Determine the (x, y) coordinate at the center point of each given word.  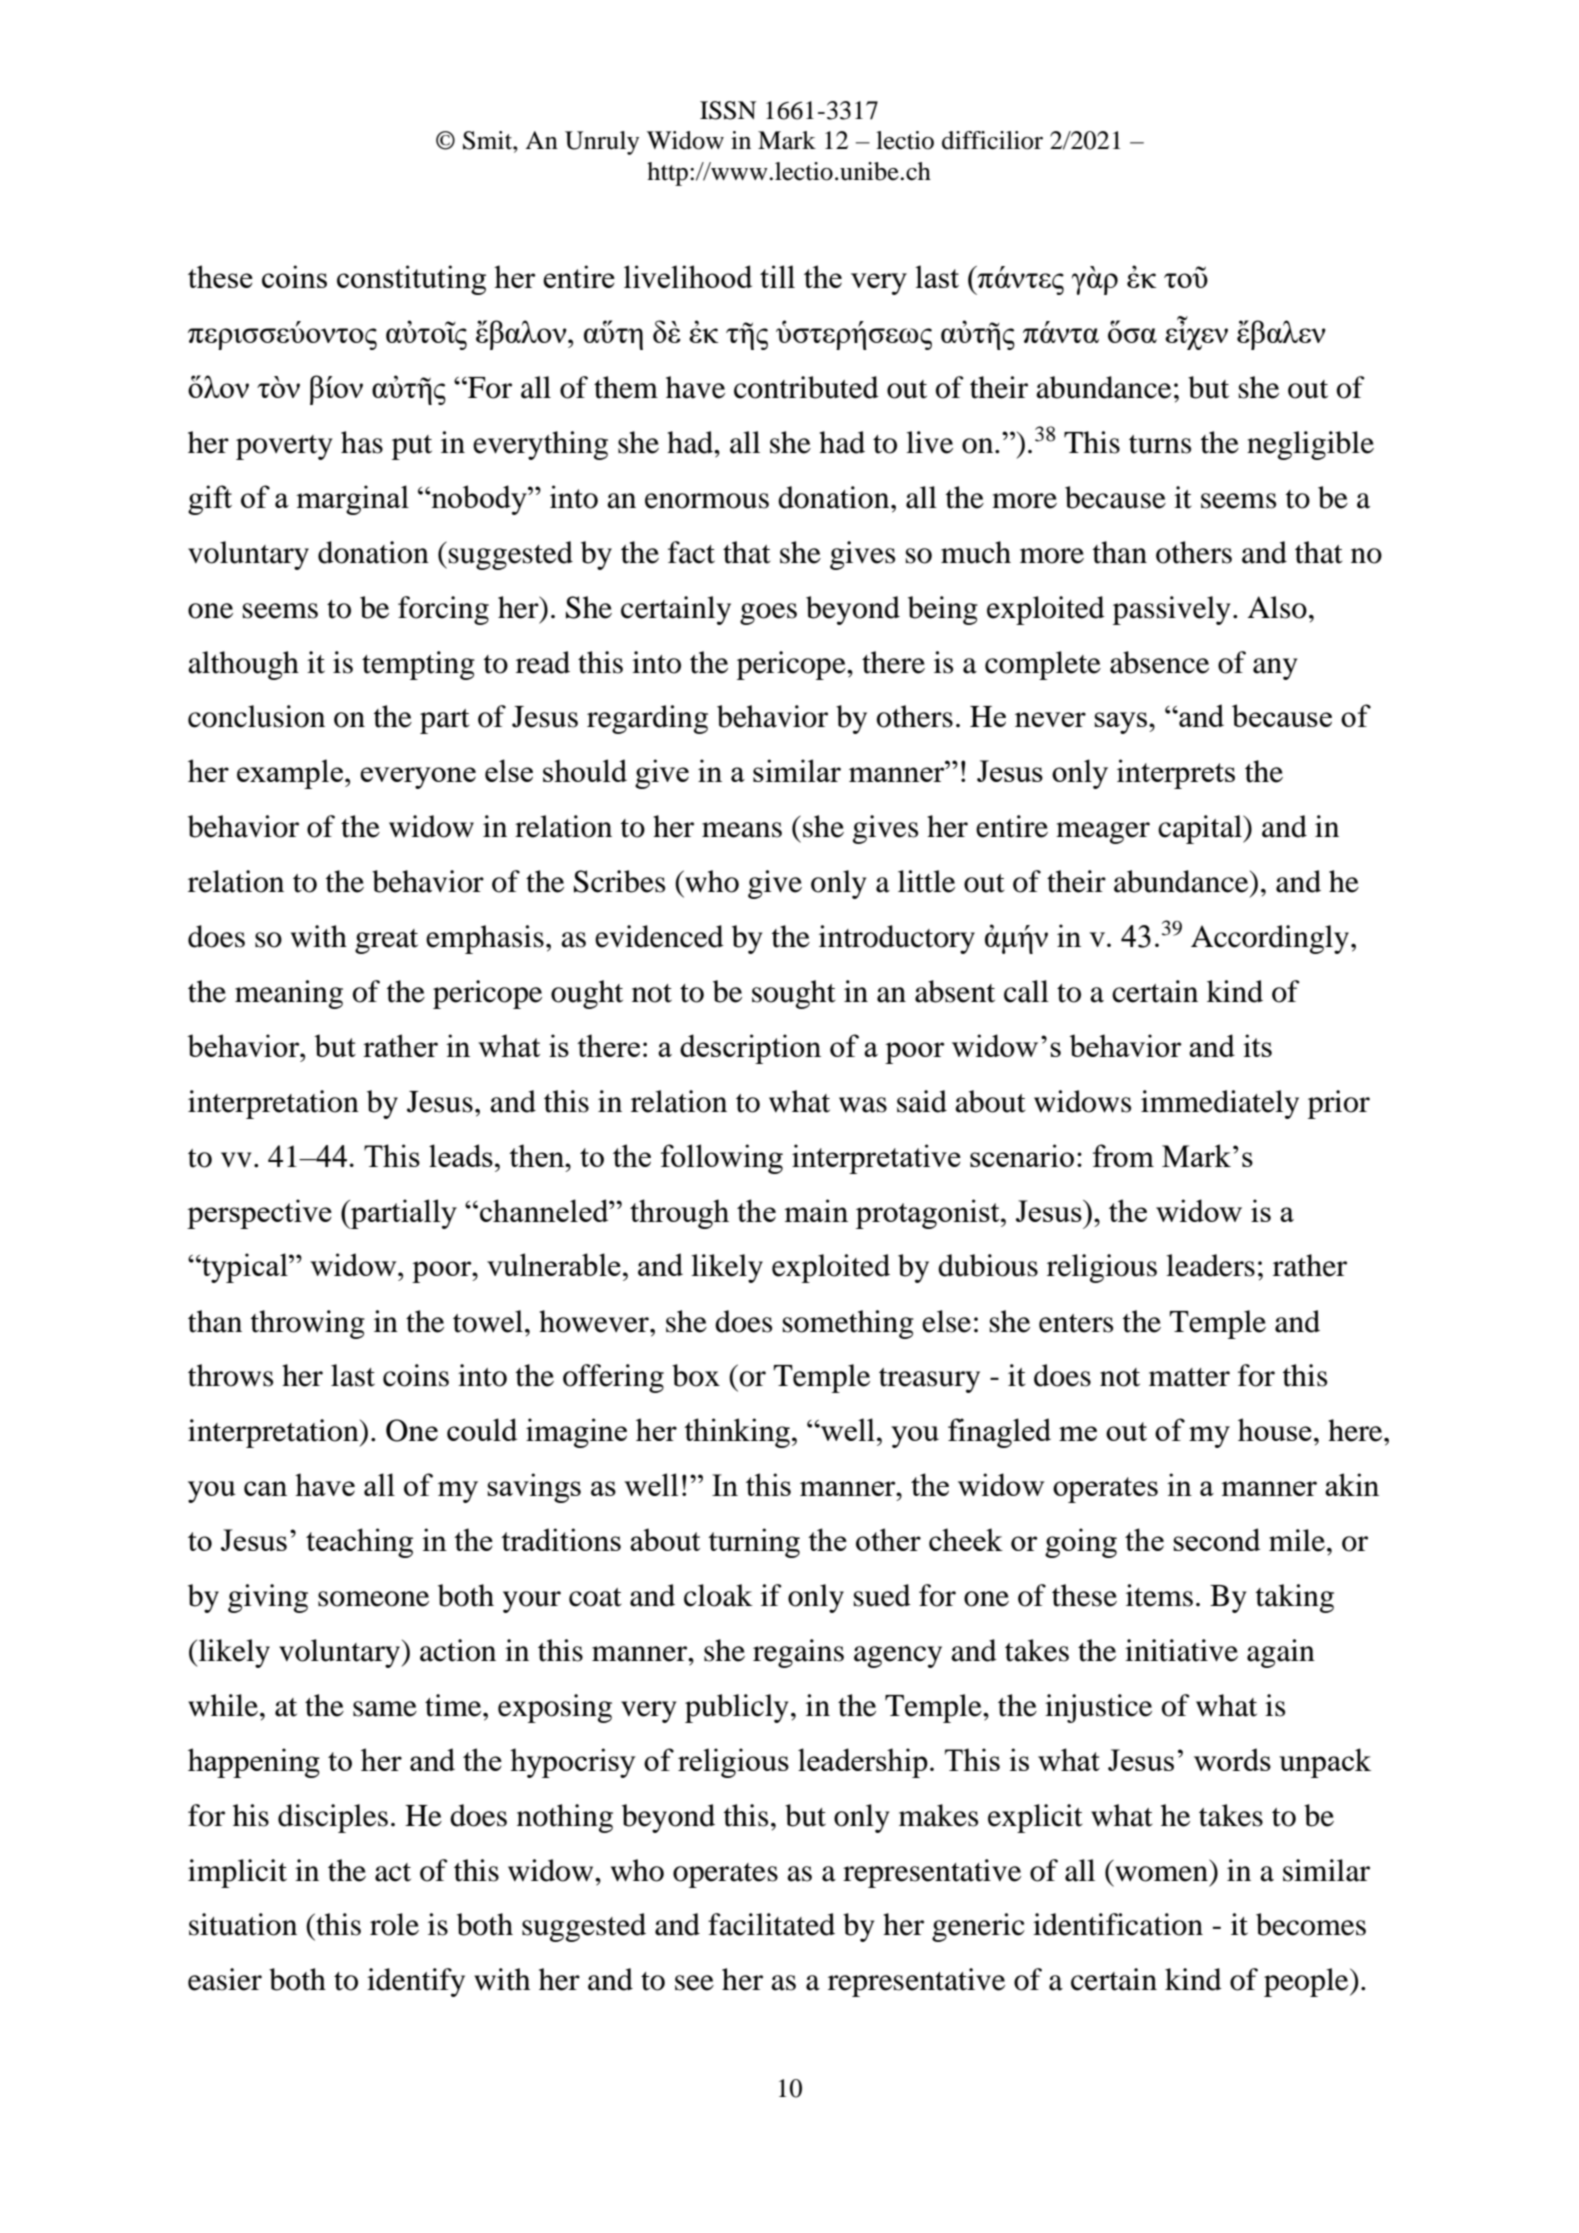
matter (1189, 1377)
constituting (411, 280)
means (742, 830)
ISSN (728, 110)
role (394, 1924)
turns (1160, 444)
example (290, 774)
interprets (1176, 774)
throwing (308, 1324)
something (848, 1324)
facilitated (771, 1924)
